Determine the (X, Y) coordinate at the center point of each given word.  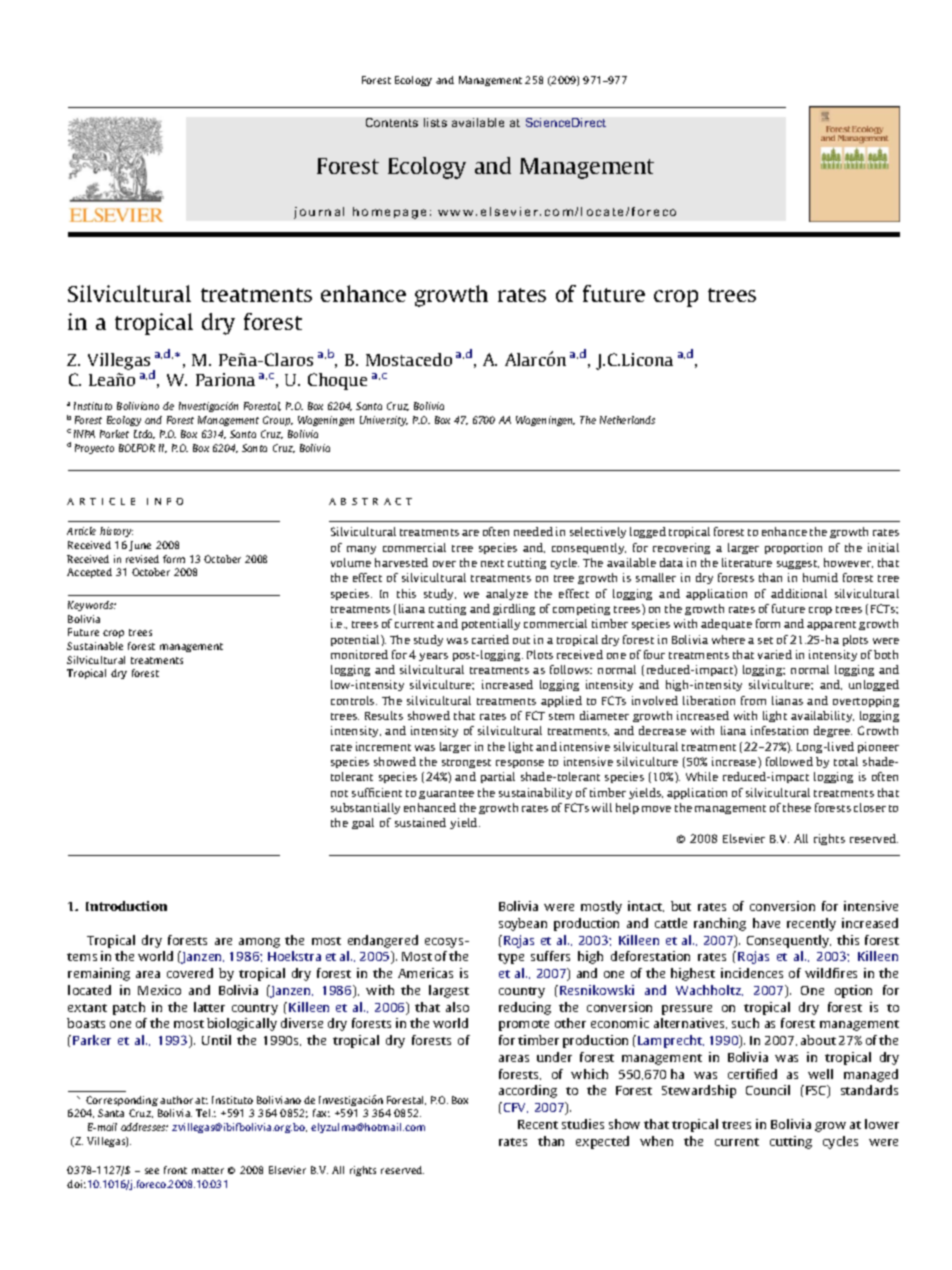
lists (435, 122)
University (384, 421)
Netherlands (627, 420)
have (766, 923)
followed (789, 761)
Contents (392, 122)
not (339, 793)
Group (278, 421)
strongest (466, 763)
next (492, 563)
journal (319, 213)
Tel (204, 1113)
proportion (793, 548)
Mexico (159, 990)
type (511, 958)
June (140, 546)
